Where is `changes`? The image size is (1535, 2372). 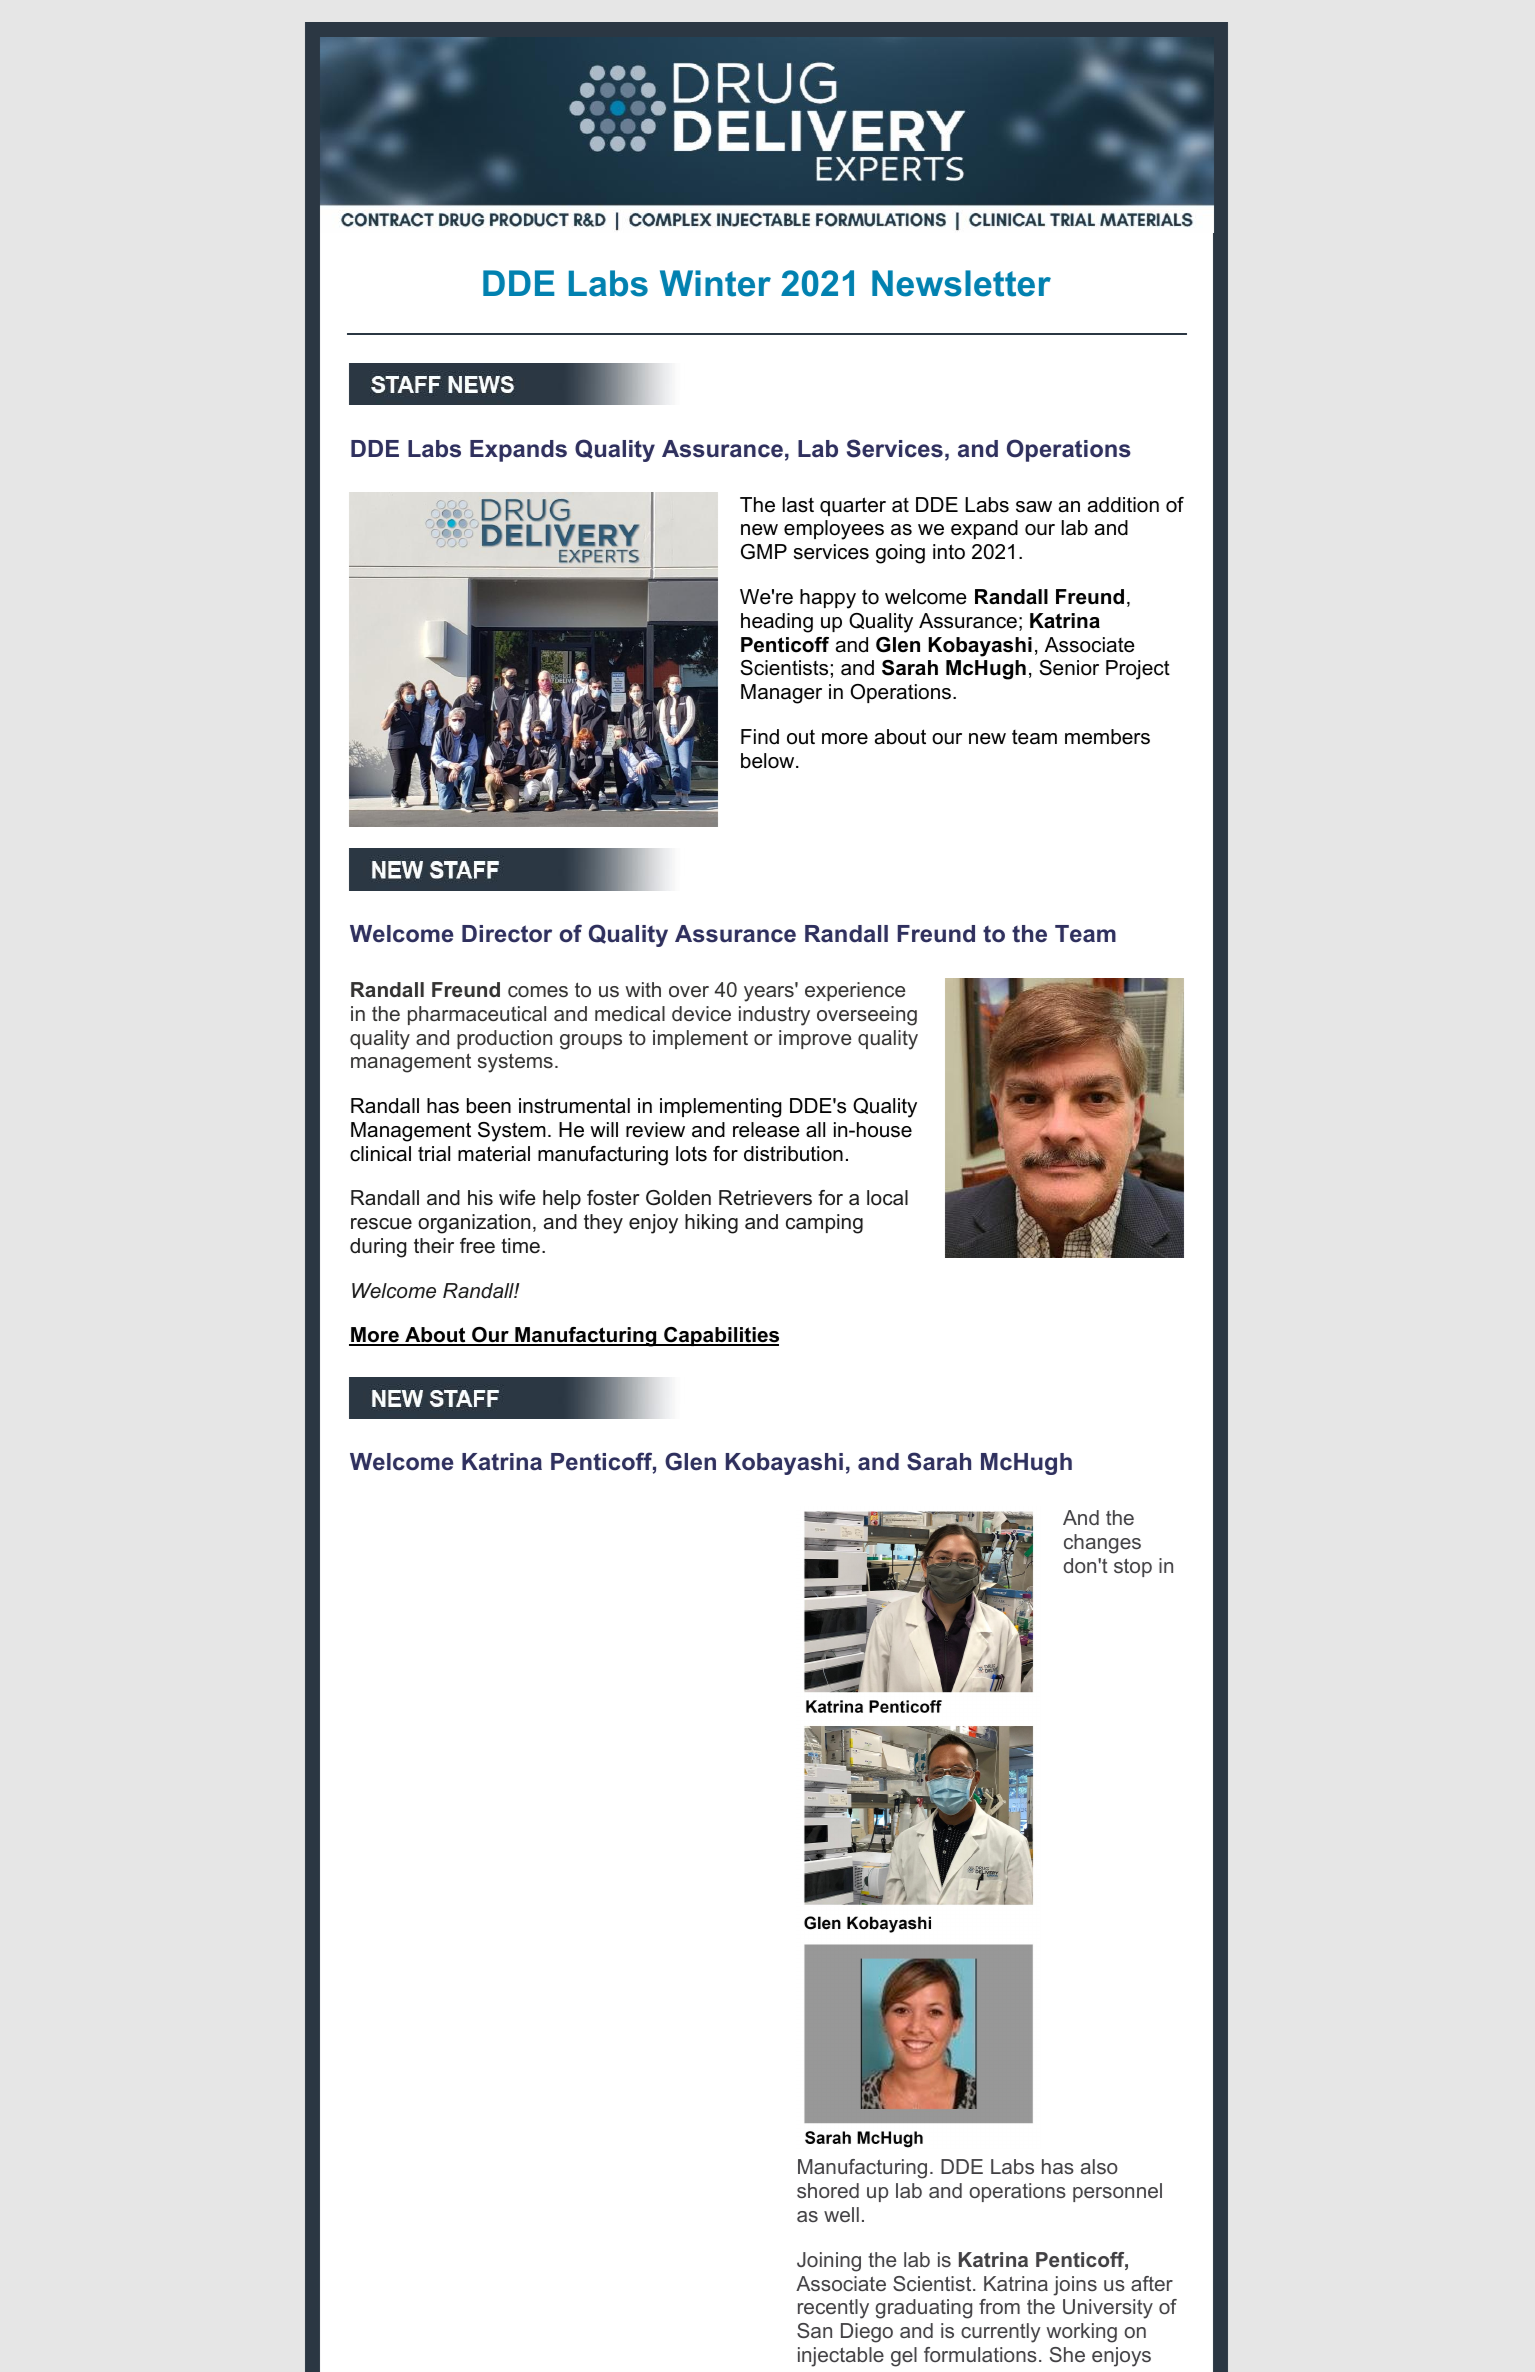
changes is located at coordinates (1102, 1544).
